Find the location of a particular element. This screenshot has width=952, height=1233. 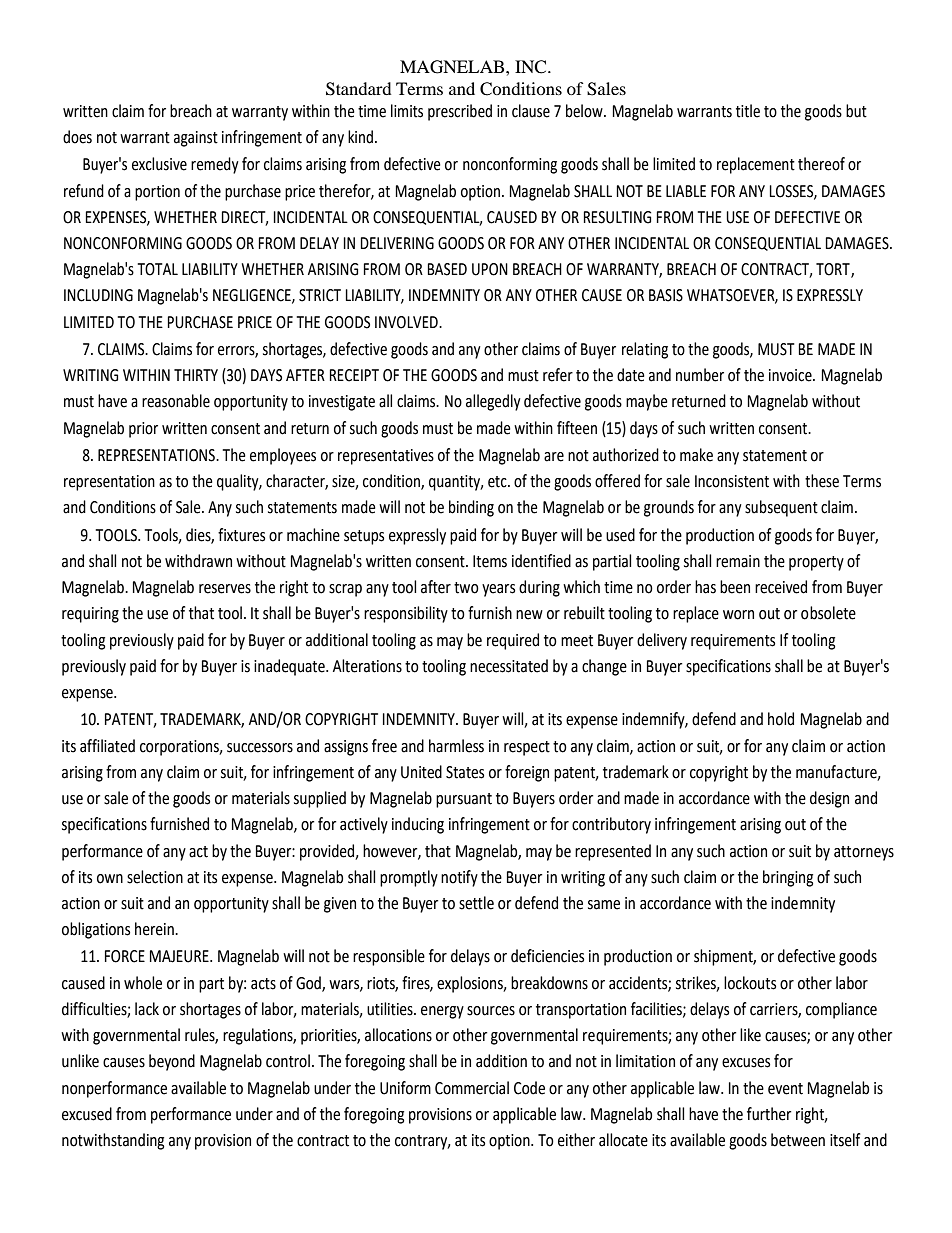

allegedly is located at coordinates (493, 402).
